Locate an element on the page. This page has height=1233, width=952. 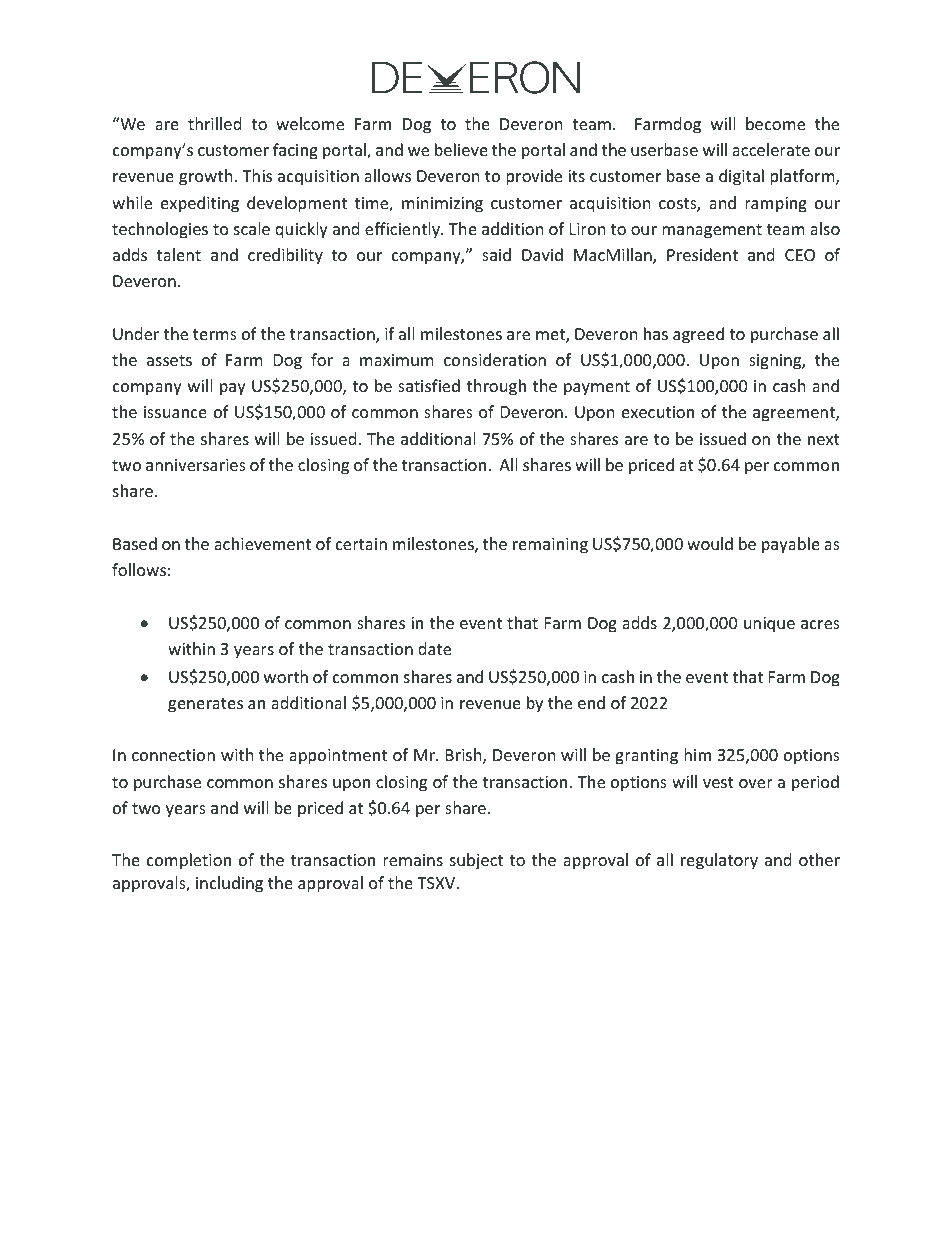
subject is located at coordinates (476, 861).
